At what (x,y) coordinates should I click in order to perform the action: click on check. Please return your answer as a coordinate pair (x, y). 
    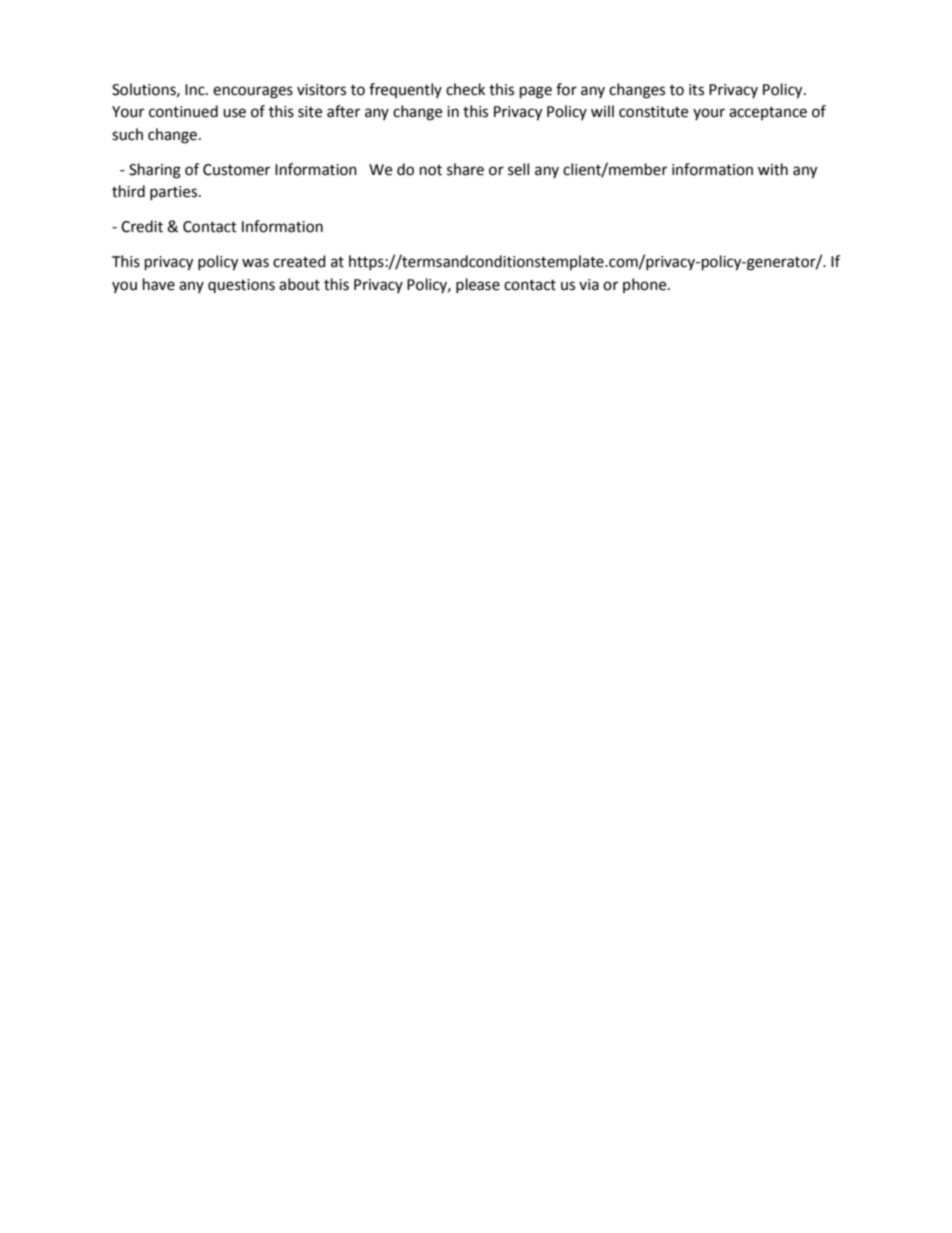
    Looking at the image, I should click on (465, 89).
